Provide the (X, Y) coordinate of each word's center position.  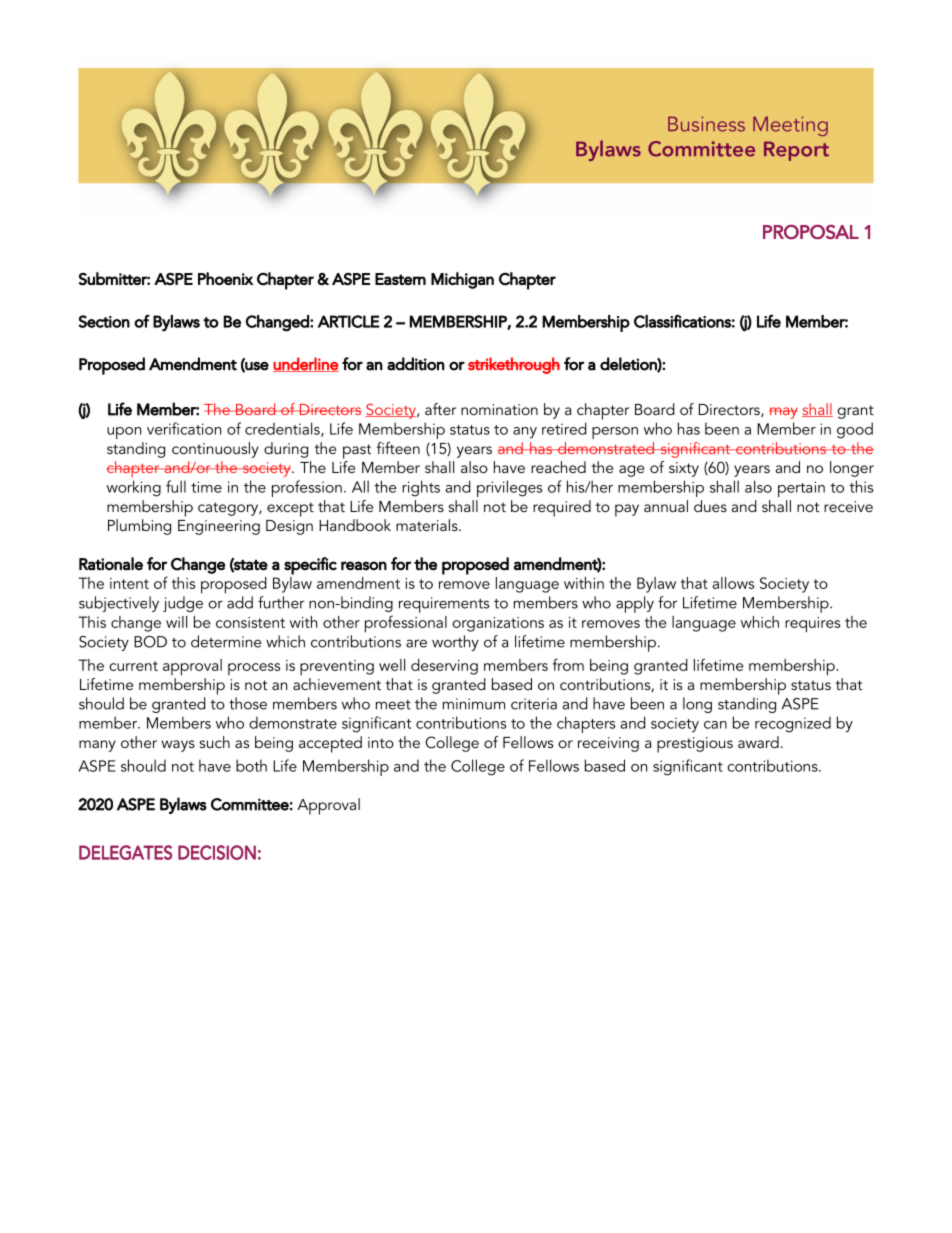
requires (812, 625)
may (783, 413)
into (381, 742)
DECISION (217, 852)
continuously (215, 450)
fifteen (398, 448)
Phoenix (226, 278)
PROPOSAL (811, 231)
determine (226, 641)
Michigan (462, 280)
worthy (455, 643)
